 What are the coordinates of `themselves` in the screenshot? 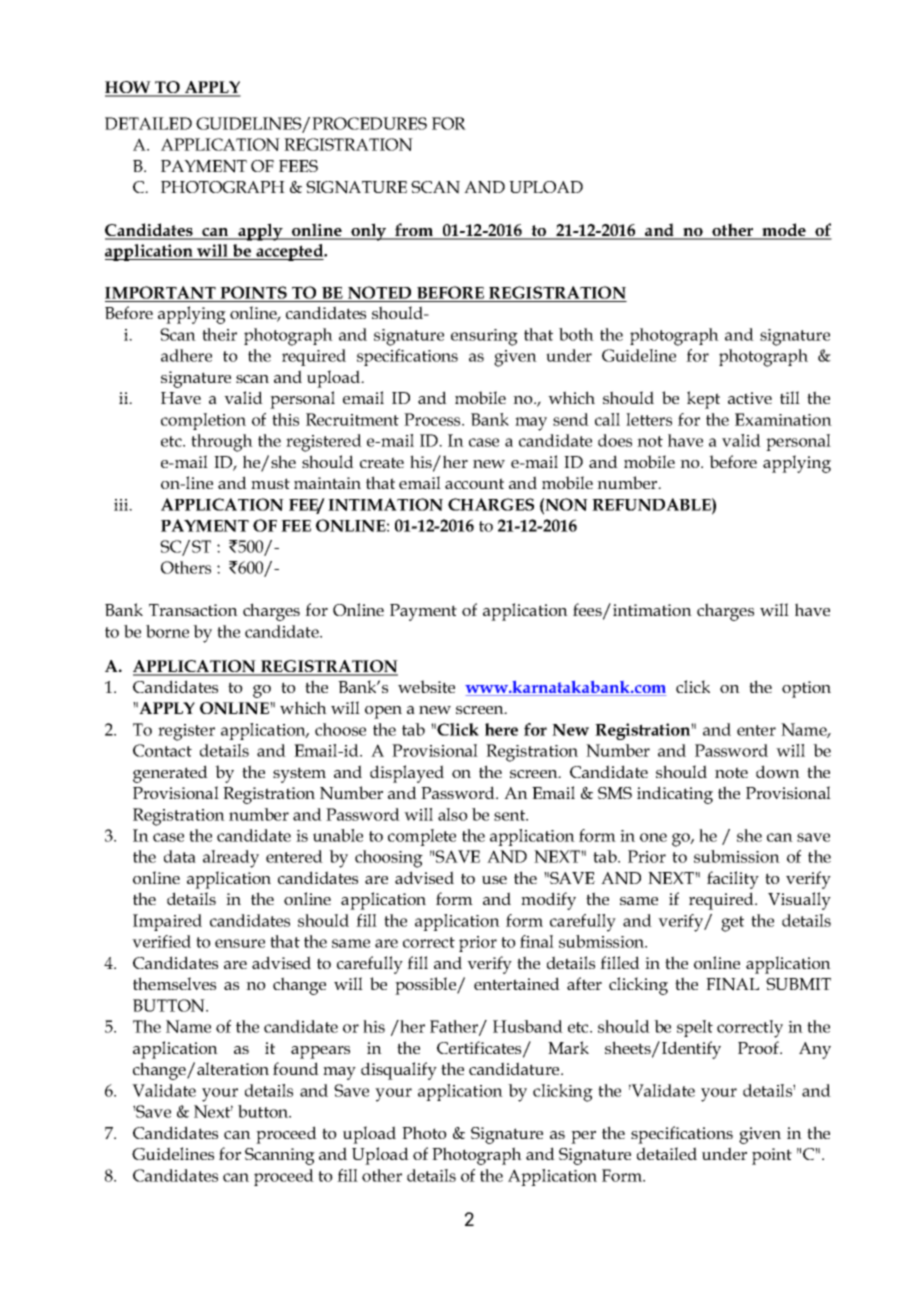 It's located at (174, 983).
